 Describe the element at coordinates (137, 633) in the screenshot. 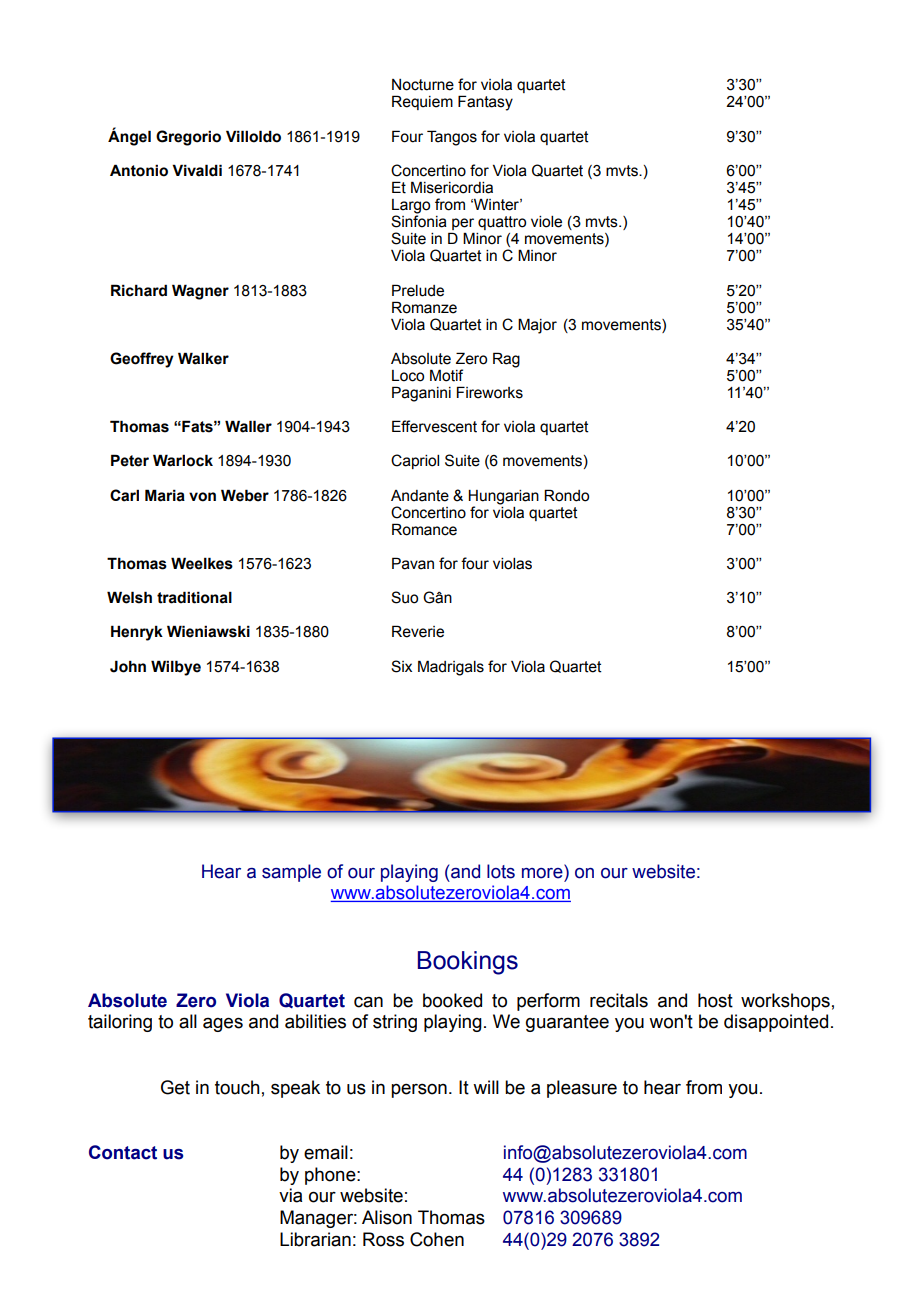

I see `Henryk` at that location.
